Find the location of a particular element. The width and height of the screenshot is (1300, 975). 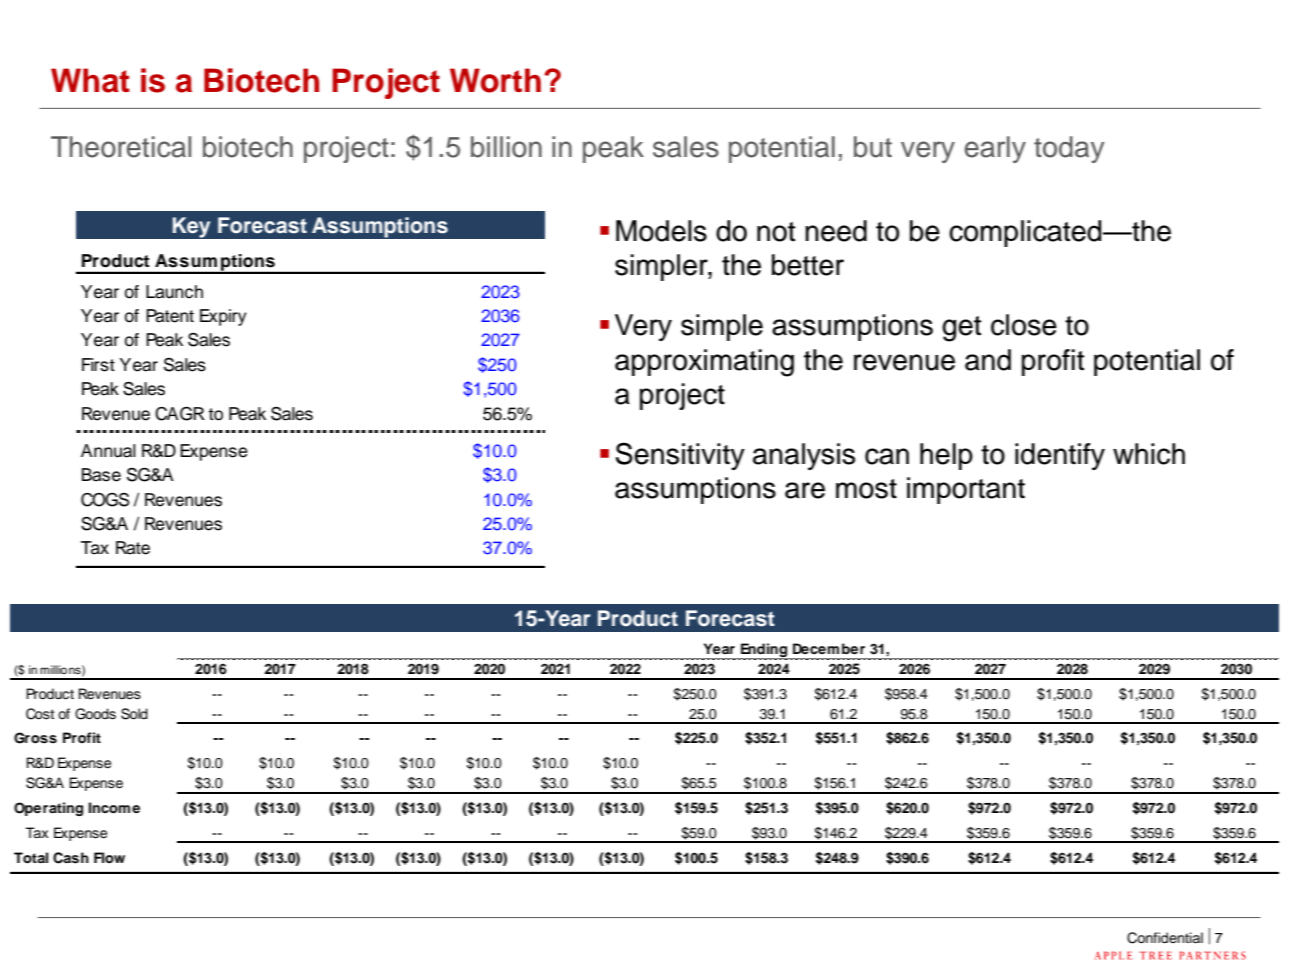

important is located at coordinates (966, 490).
